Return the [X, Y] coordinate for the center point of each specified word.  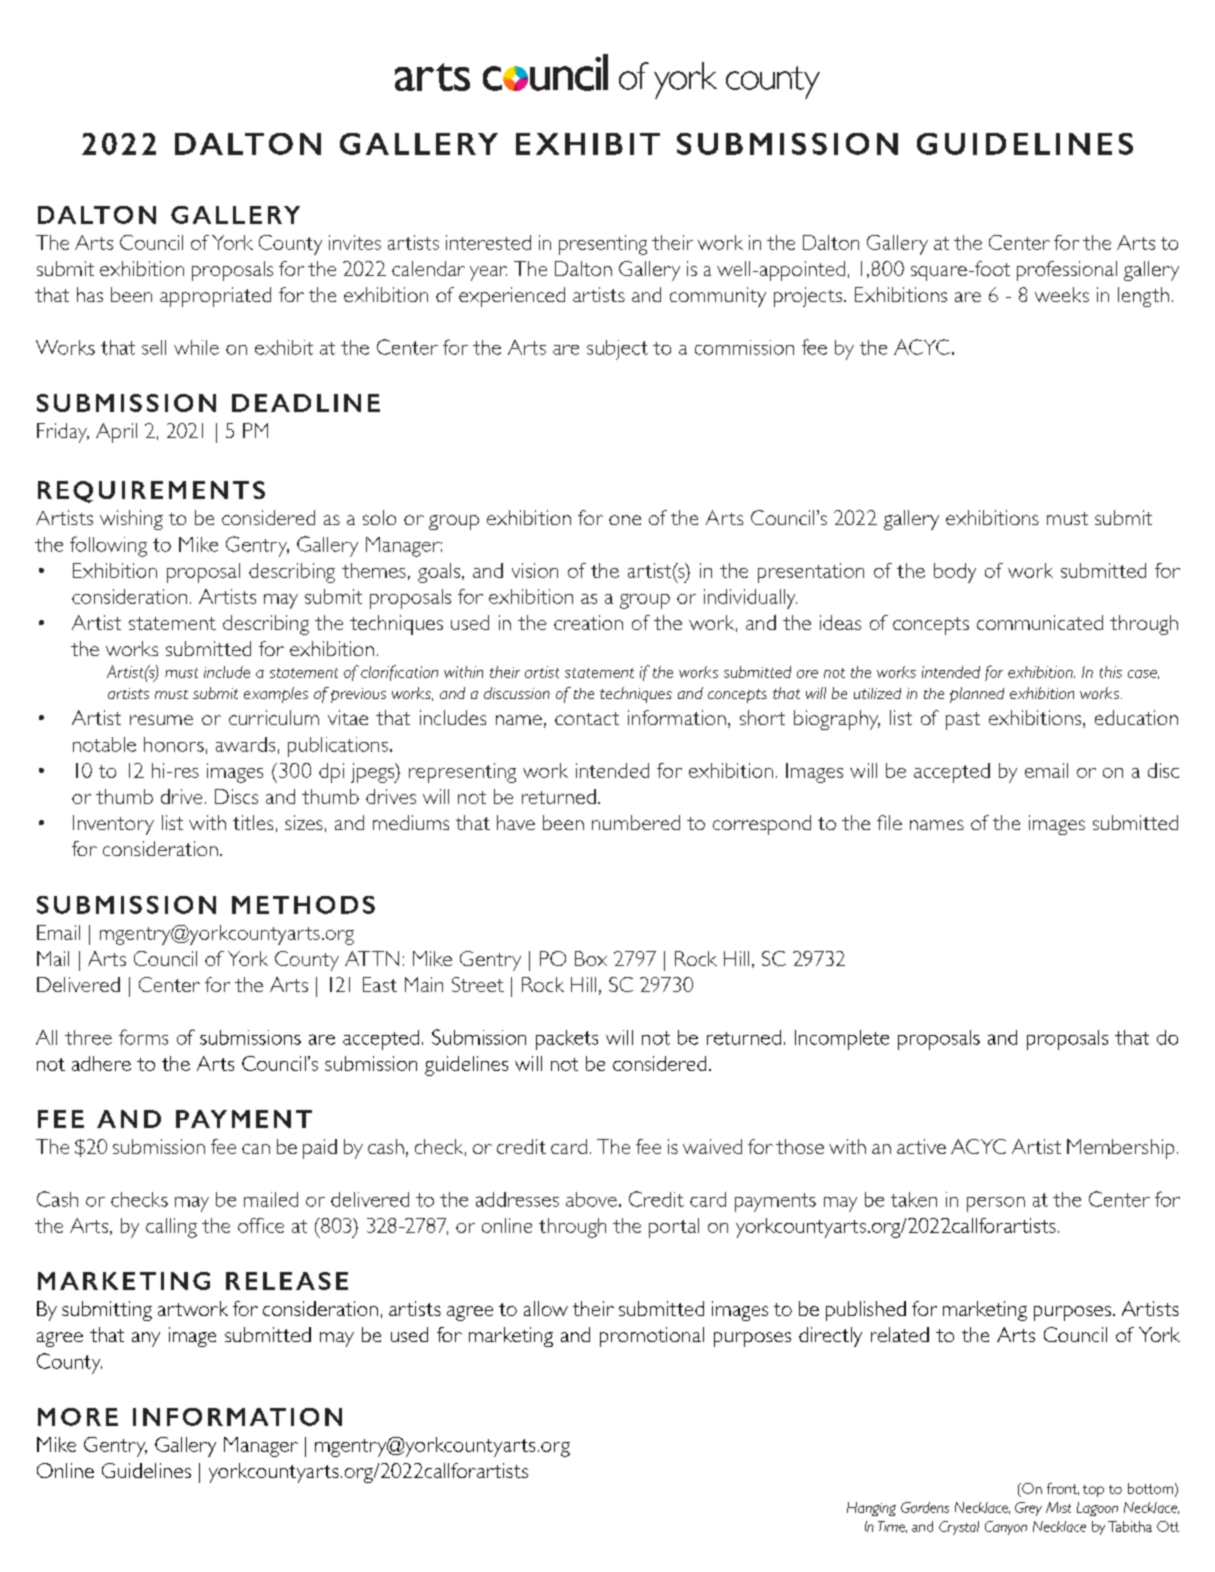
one [625, 520]
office [261, 1225]
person [996, 1204]
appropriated [215, 297]
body [955, 573]
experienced [512, 297]
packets [567, 1040]
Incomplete [842, 1040]
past [963, 721]
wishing [131, 520]
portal [674, 1228]
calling [171, 1228]
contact [587, 718]
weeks [1062, 294]
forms [143, 1037]
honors [174, 744]
